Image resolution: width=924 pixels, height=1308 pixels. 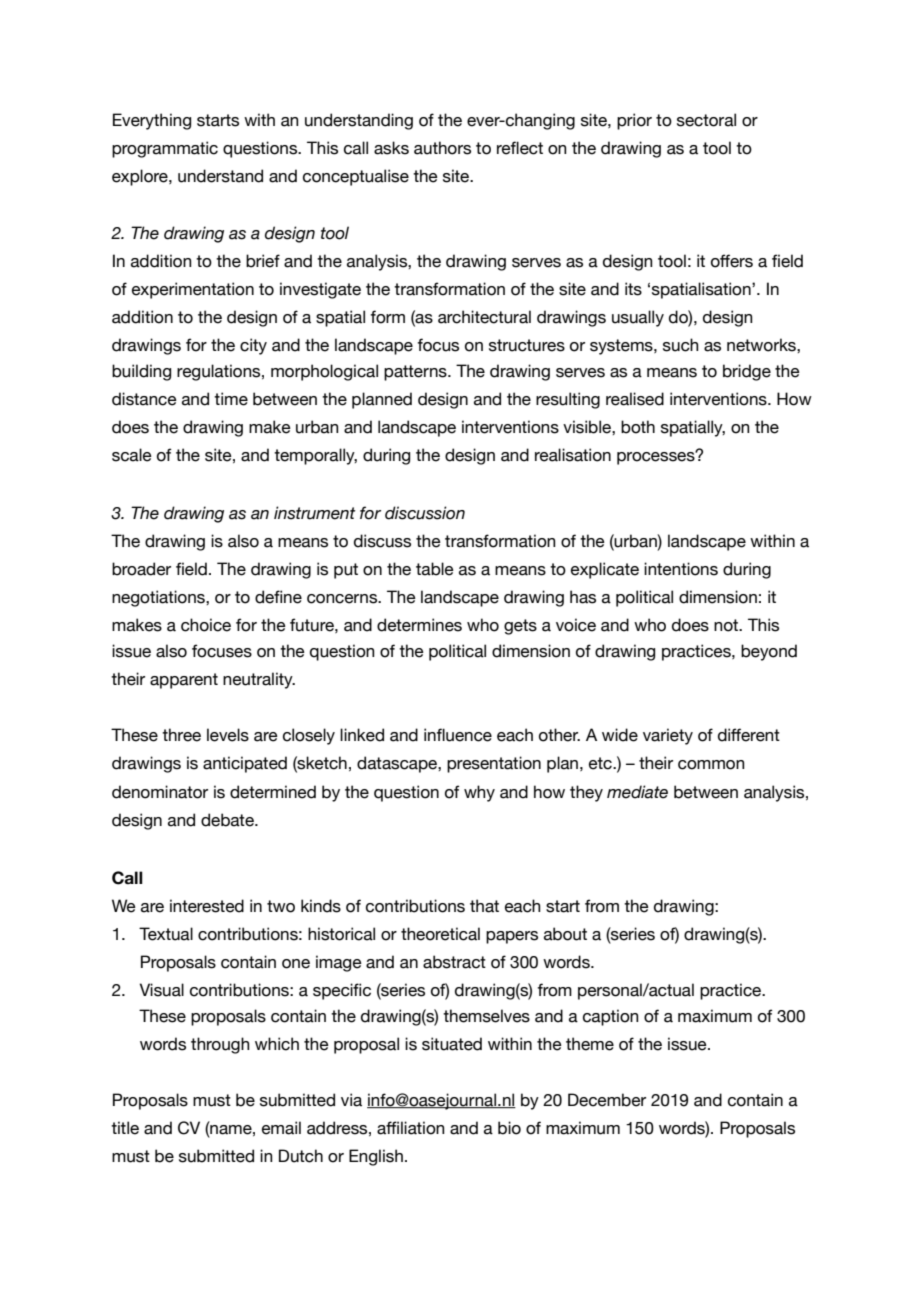 I want to click on authors, so click(x=442, y=148).
